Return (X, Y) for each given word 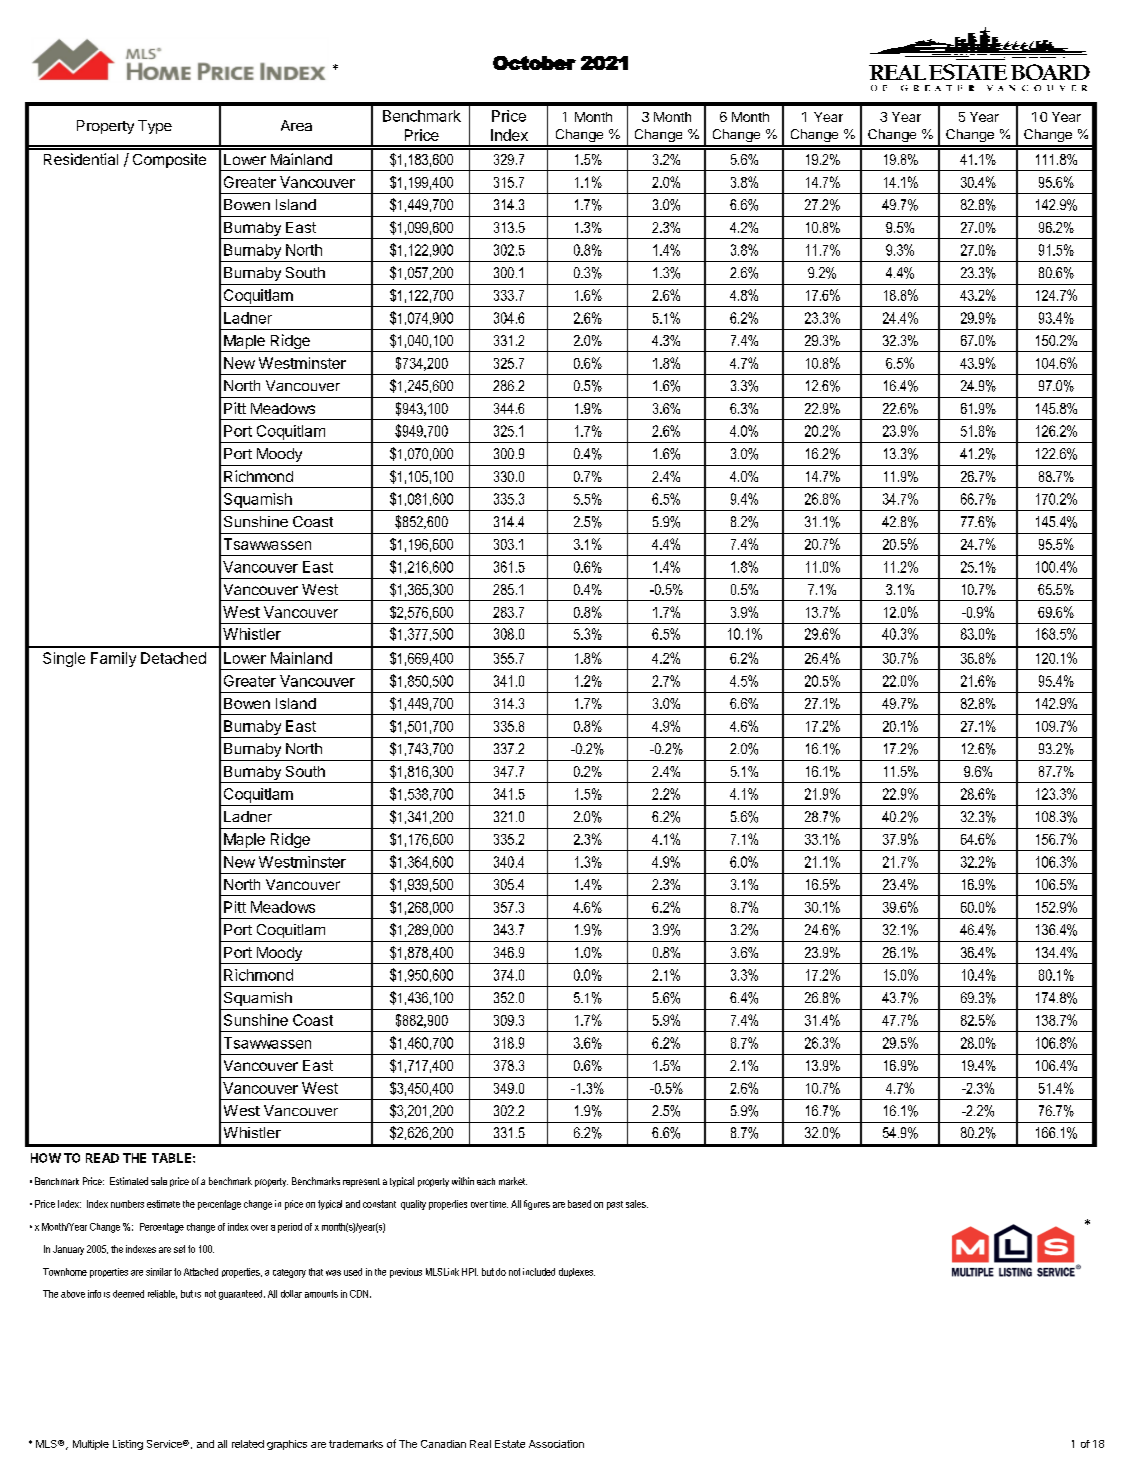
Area (296, 125)
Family (113, 659)
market (513, 1181)
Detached (173, 658)
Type (155, 127)
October (534, 63)
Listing (128, 1445)
